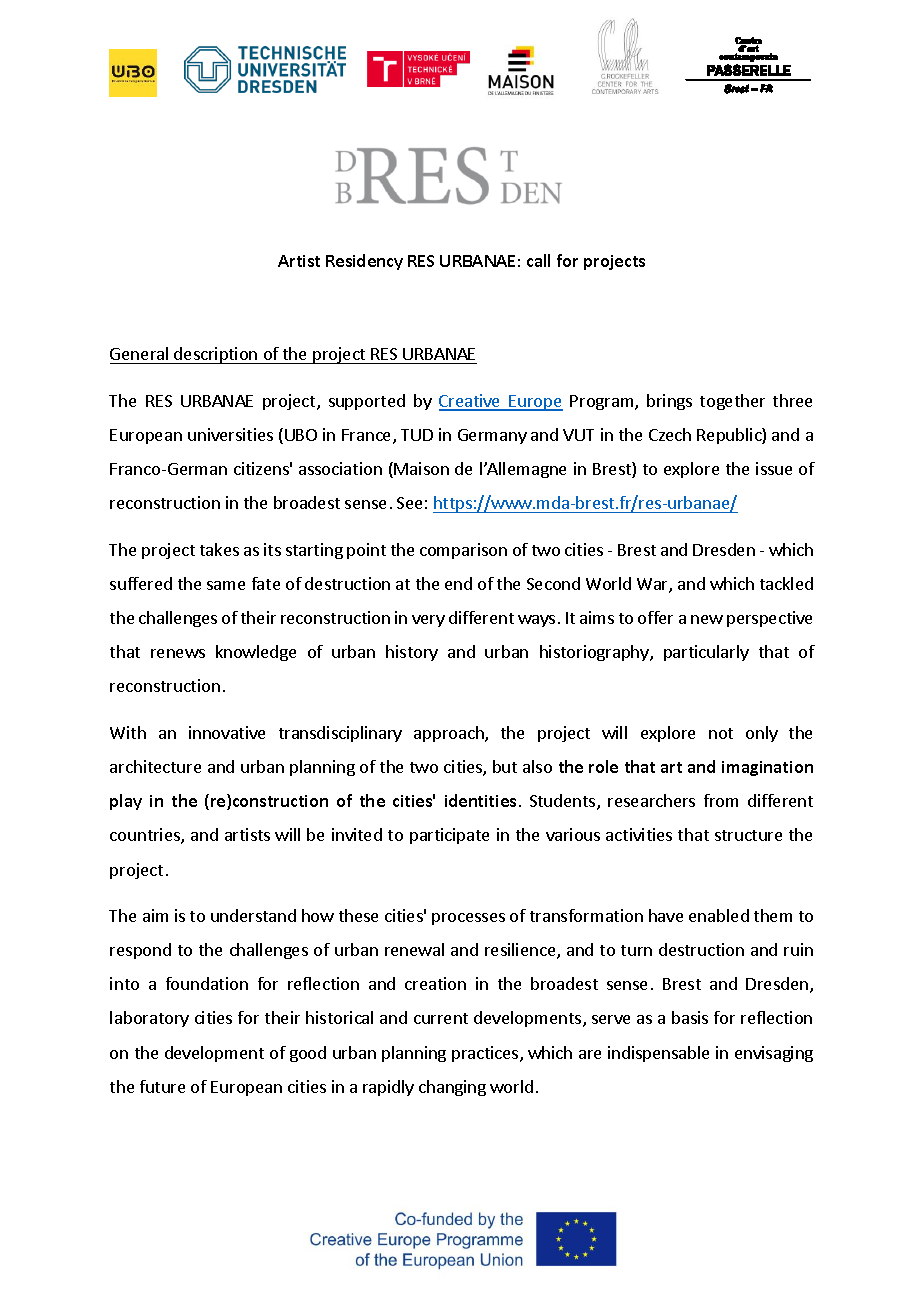 The image size is (924, 1308). Describe the element at coordinates (458, 583) in the screenshot. I see `end` at that location.
